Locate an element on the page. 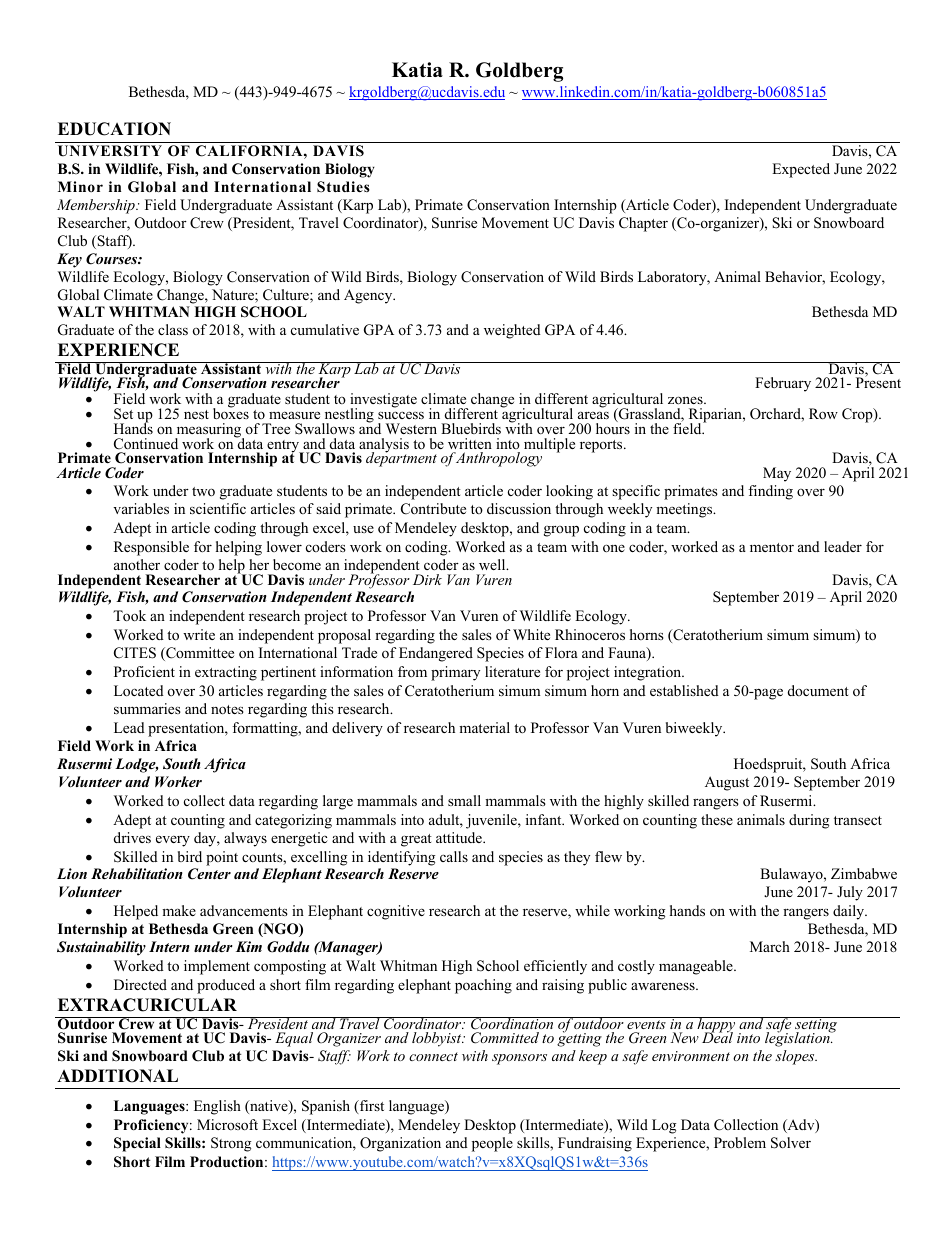 The width and height of the document is (952, 1233). people is located at coordinates (492, 1144).
